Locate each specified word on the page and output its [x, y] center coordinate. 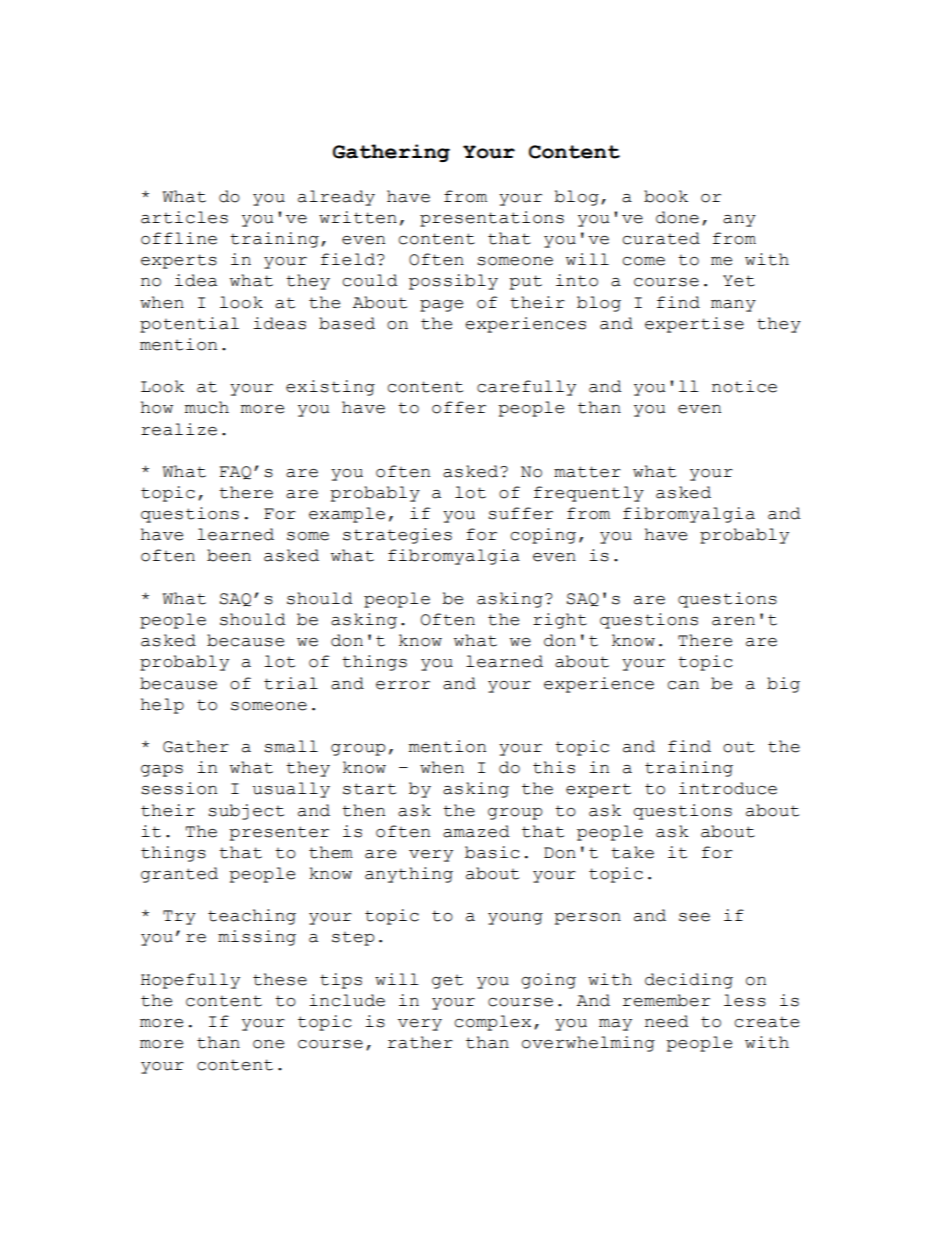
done [677, 217]
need [667, 1021]
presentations [492, 219]
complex [493, 1023]
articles [184, 217]
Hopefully [190, 981]
